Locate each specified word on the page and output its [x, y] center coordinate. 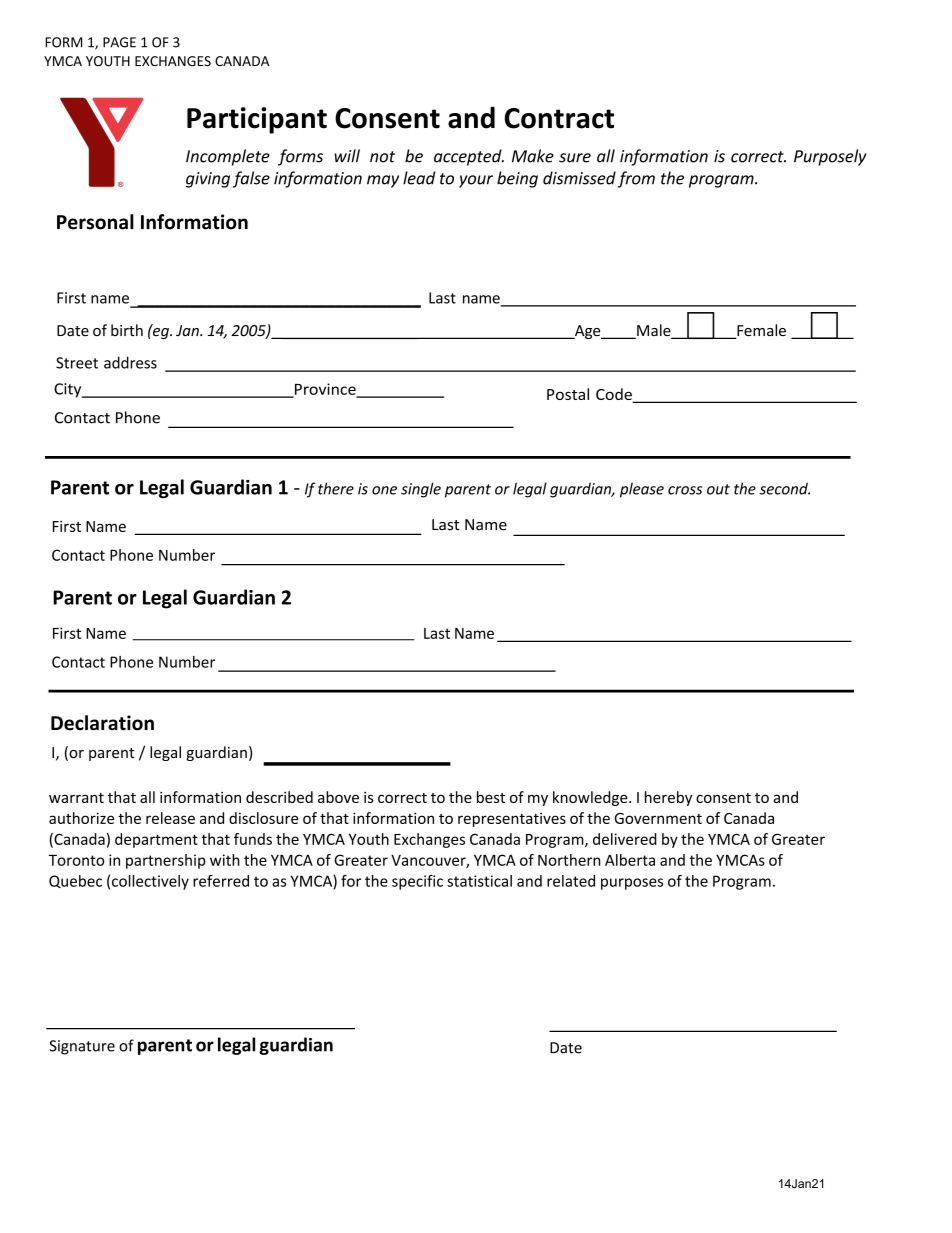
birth [127, 330]
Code [615, 395]
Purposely [830, 157]
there [336, 488]
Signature [82, 1047]
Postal [568, 394]
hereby [668, 798]
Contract [559, 118]
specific [417, 882]
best [491, 797]
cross [685, 490]
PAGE [119, 42]
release [170, 818]
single [421, 490]
